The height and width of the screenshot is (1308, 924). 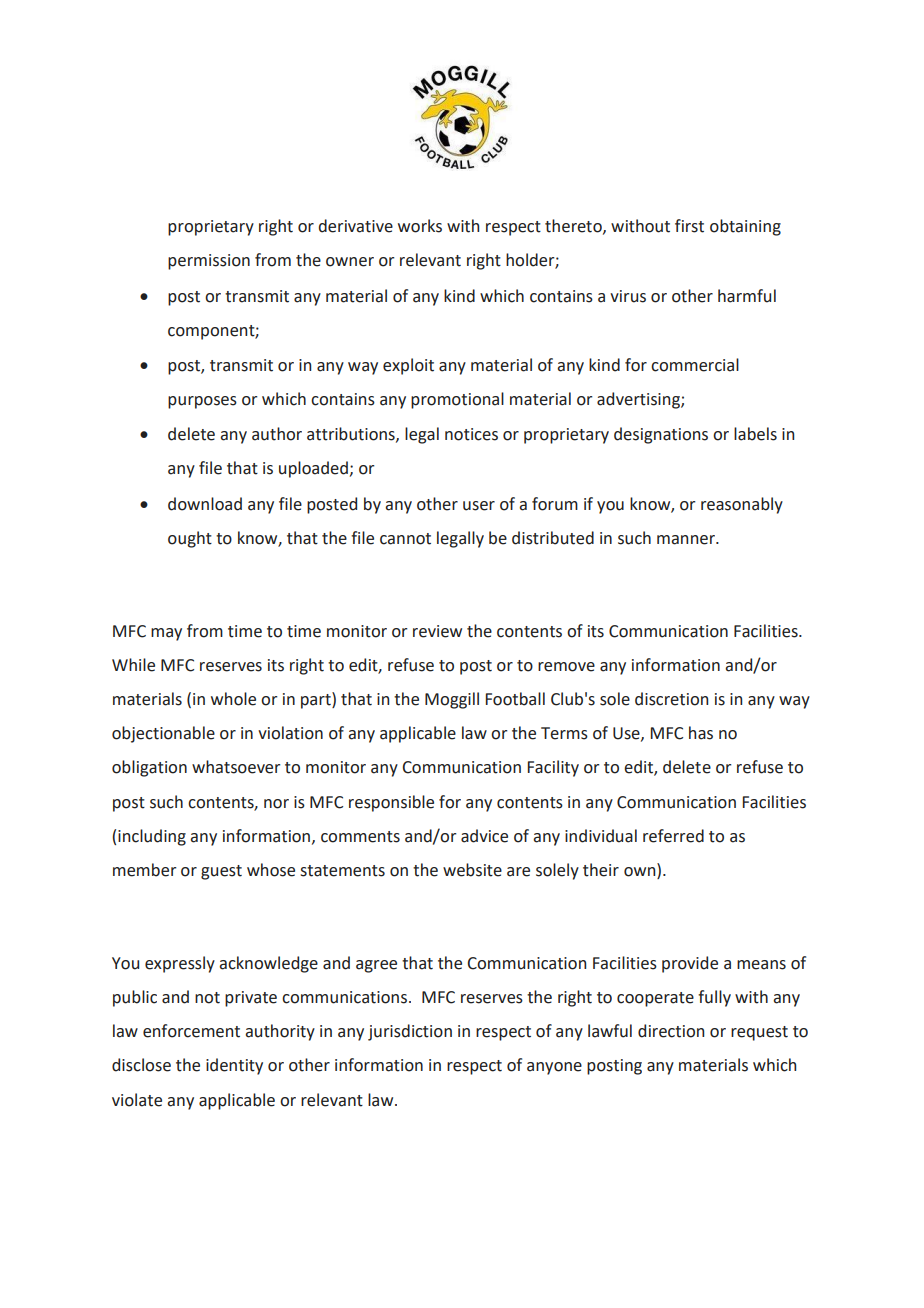 I want to click on whole, so click(x=233, y=699).
